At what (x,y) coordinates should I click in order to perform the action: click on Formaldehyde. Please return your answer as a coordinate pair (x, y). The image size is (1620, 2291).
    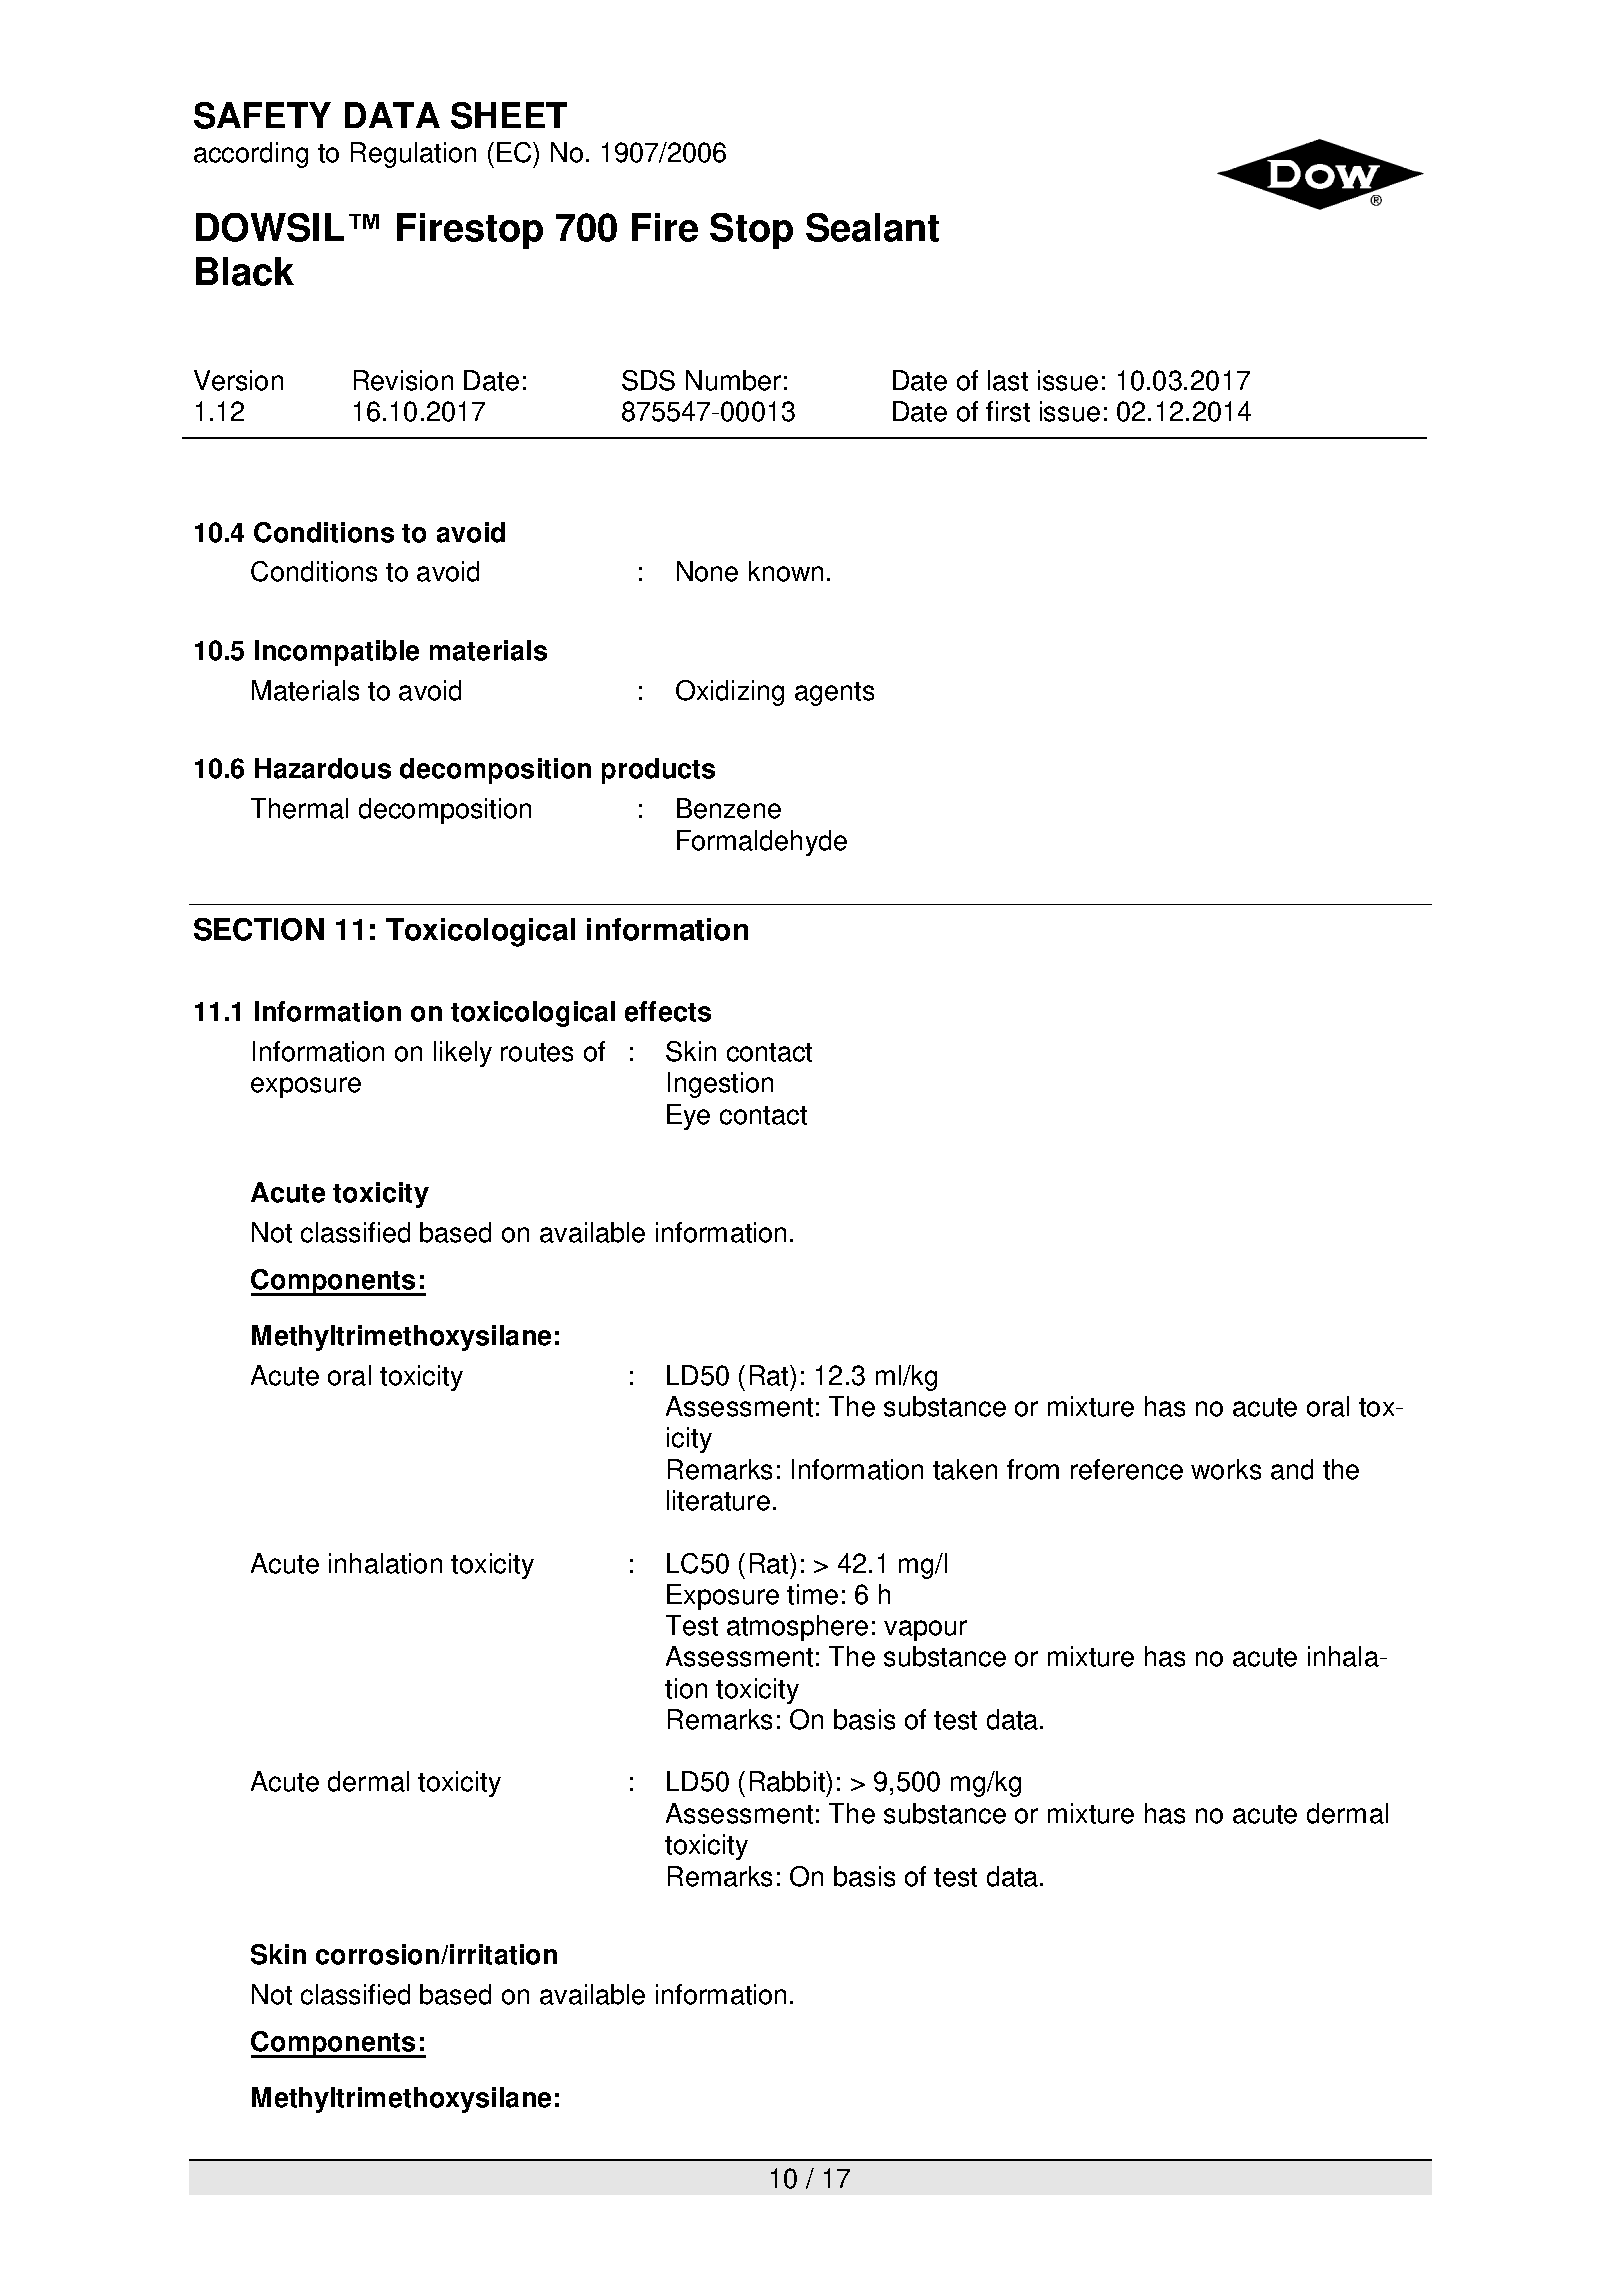
    Looking at the image, I should click on (762, 843).
